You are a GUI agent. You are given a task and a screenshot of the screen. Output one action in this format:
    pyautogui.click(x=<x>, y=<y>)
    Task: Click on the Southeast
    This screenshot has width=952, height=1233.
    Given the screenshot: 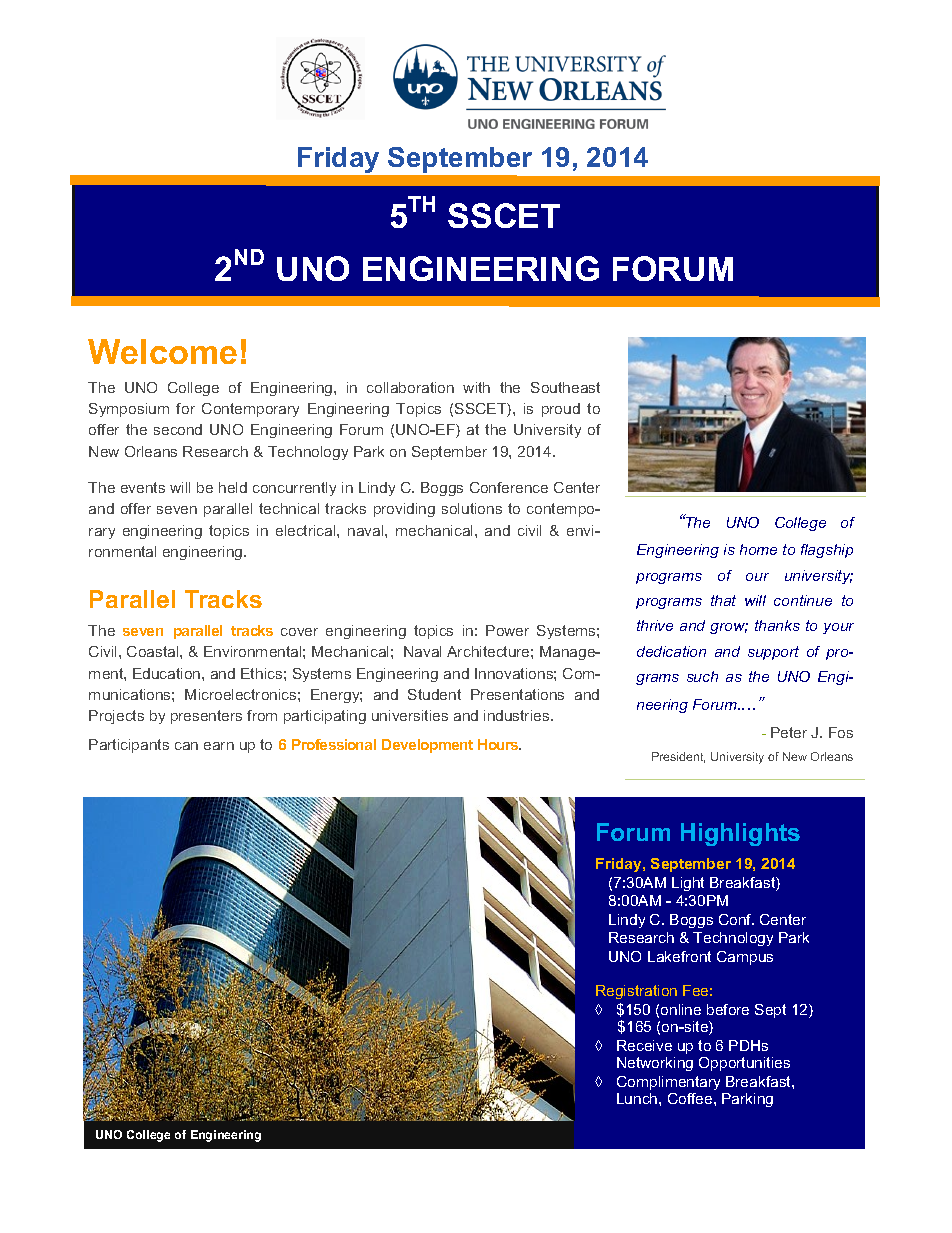 What is the action you would take?
    pyautogui.click(x=565, y=387)
